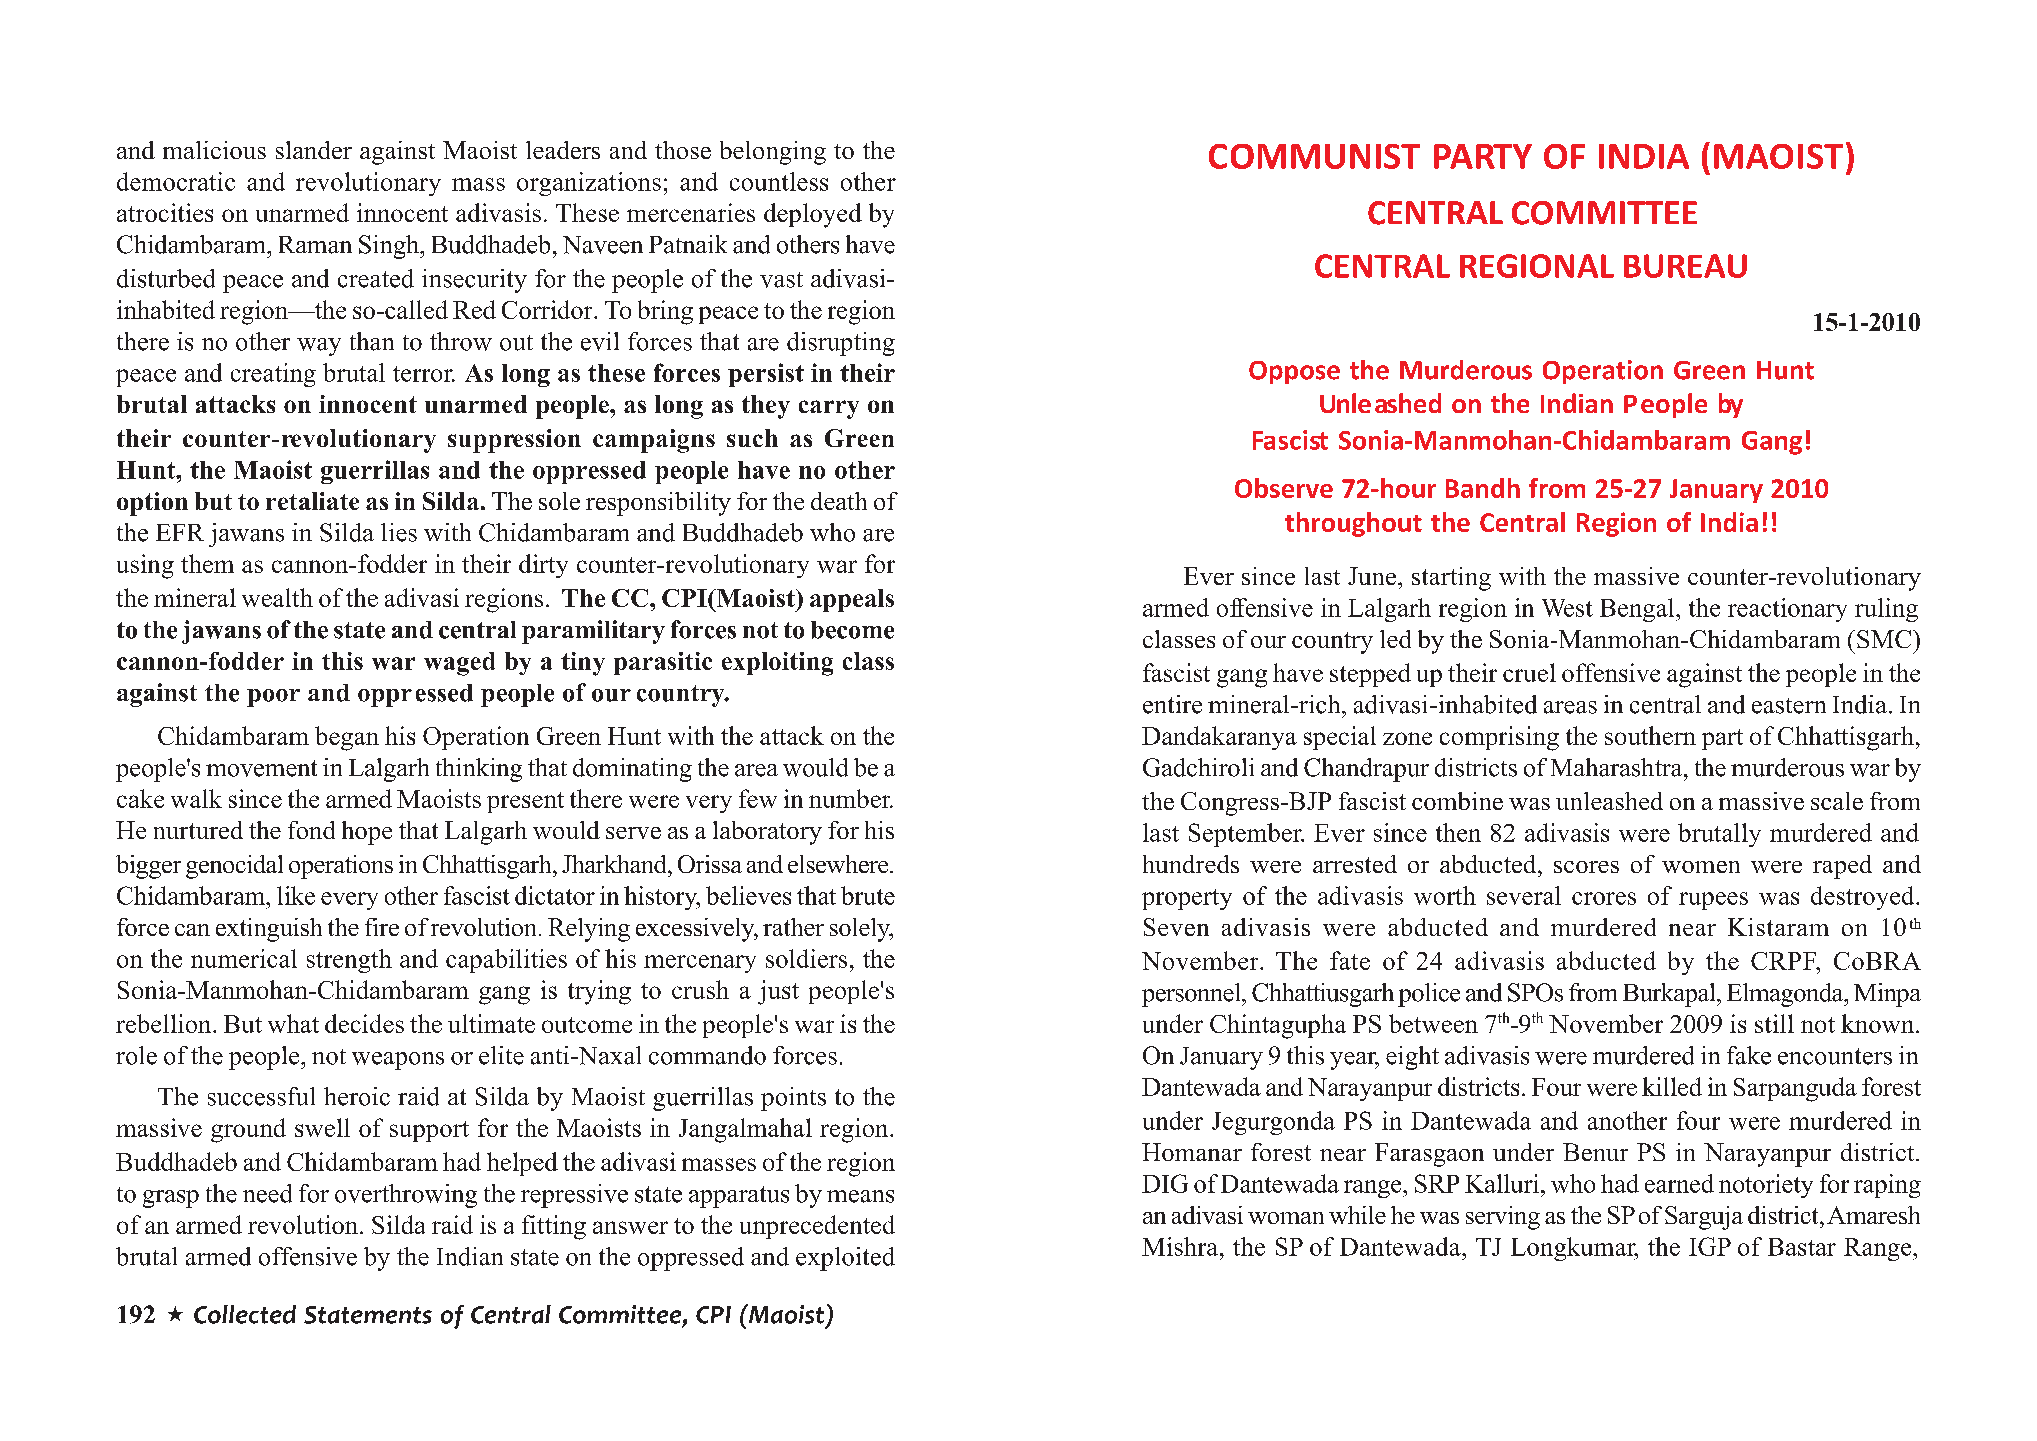  Describe the element at coordinates (845, 1259) in the screenshot. I see `exploited` at that location.
